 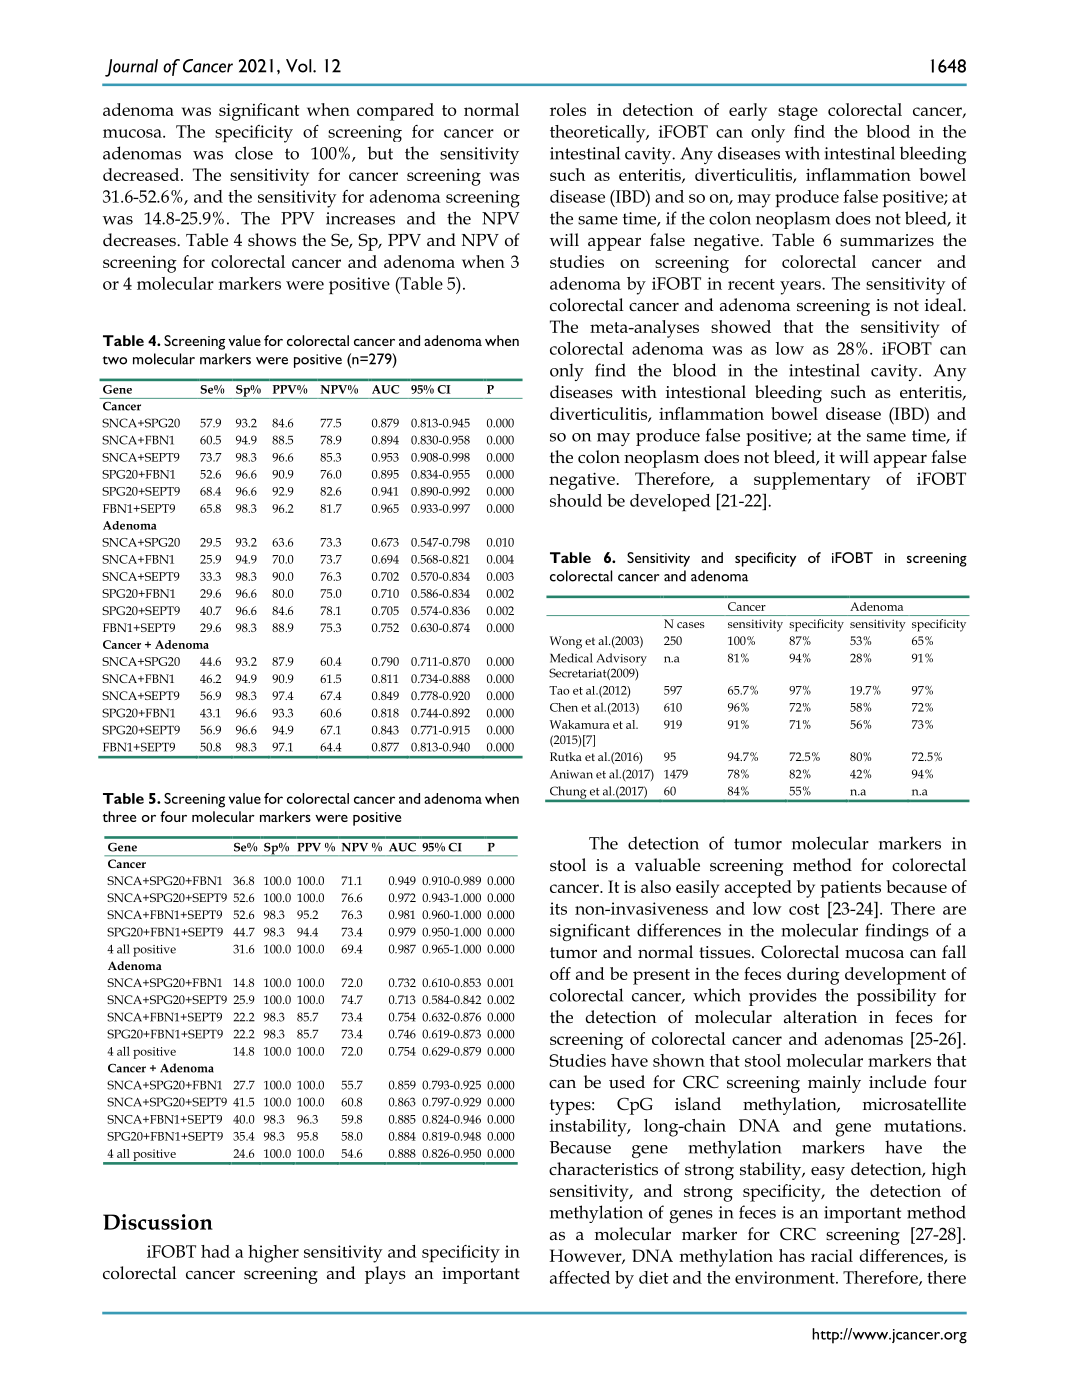 What do you see at coordinates (850, 889) in the screenshot?
I see `patients` at bounding box center [850, 889].
